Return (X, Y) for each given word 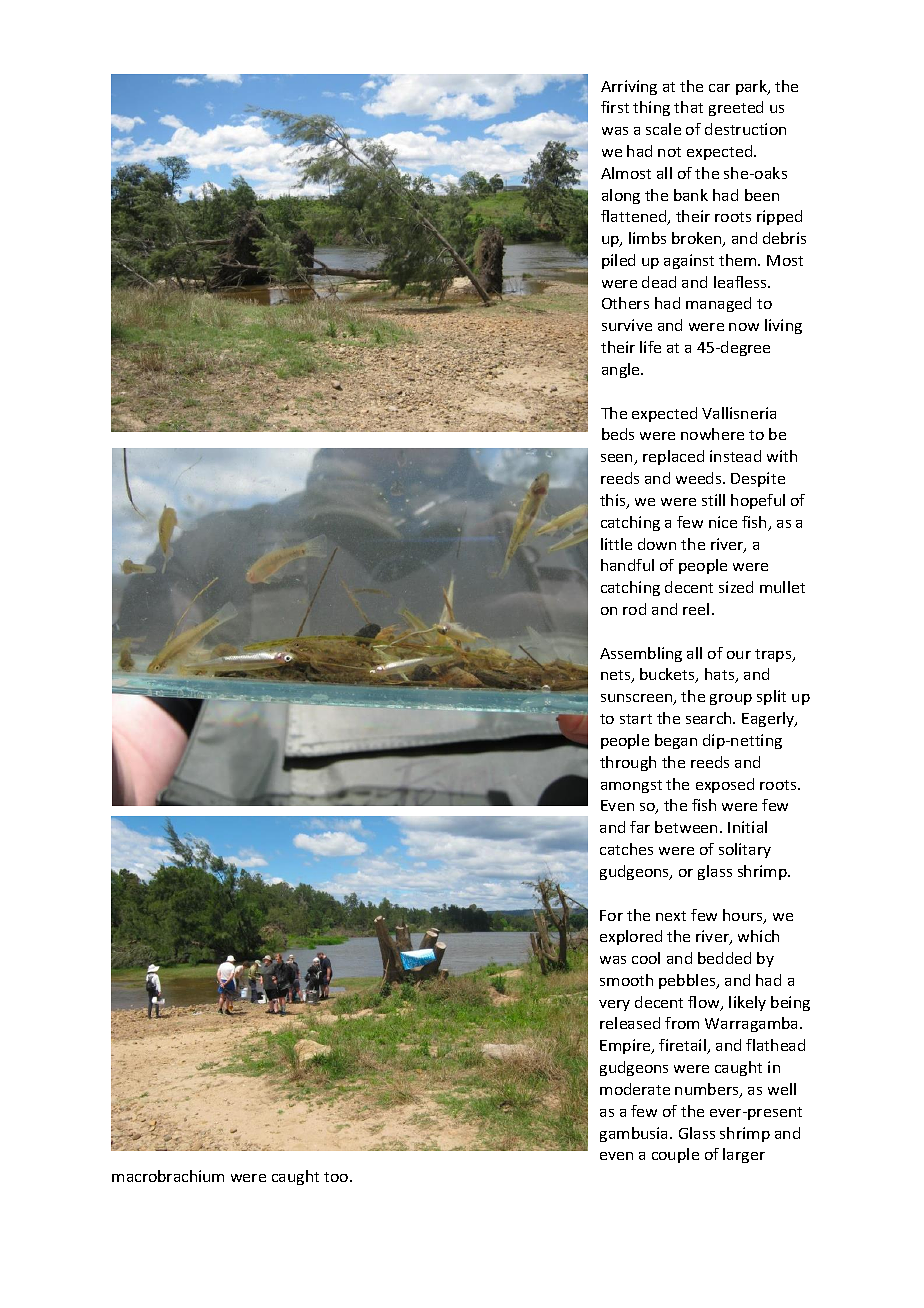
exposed (725, 785)
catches (626, 849)
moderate (635, 1089)
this (614, 501)
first (615, 107)
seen (618, 459)
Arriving (629, 87)
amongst (631, 786)
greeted (736, 108)
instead (735, 456)
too (337, 1177)
